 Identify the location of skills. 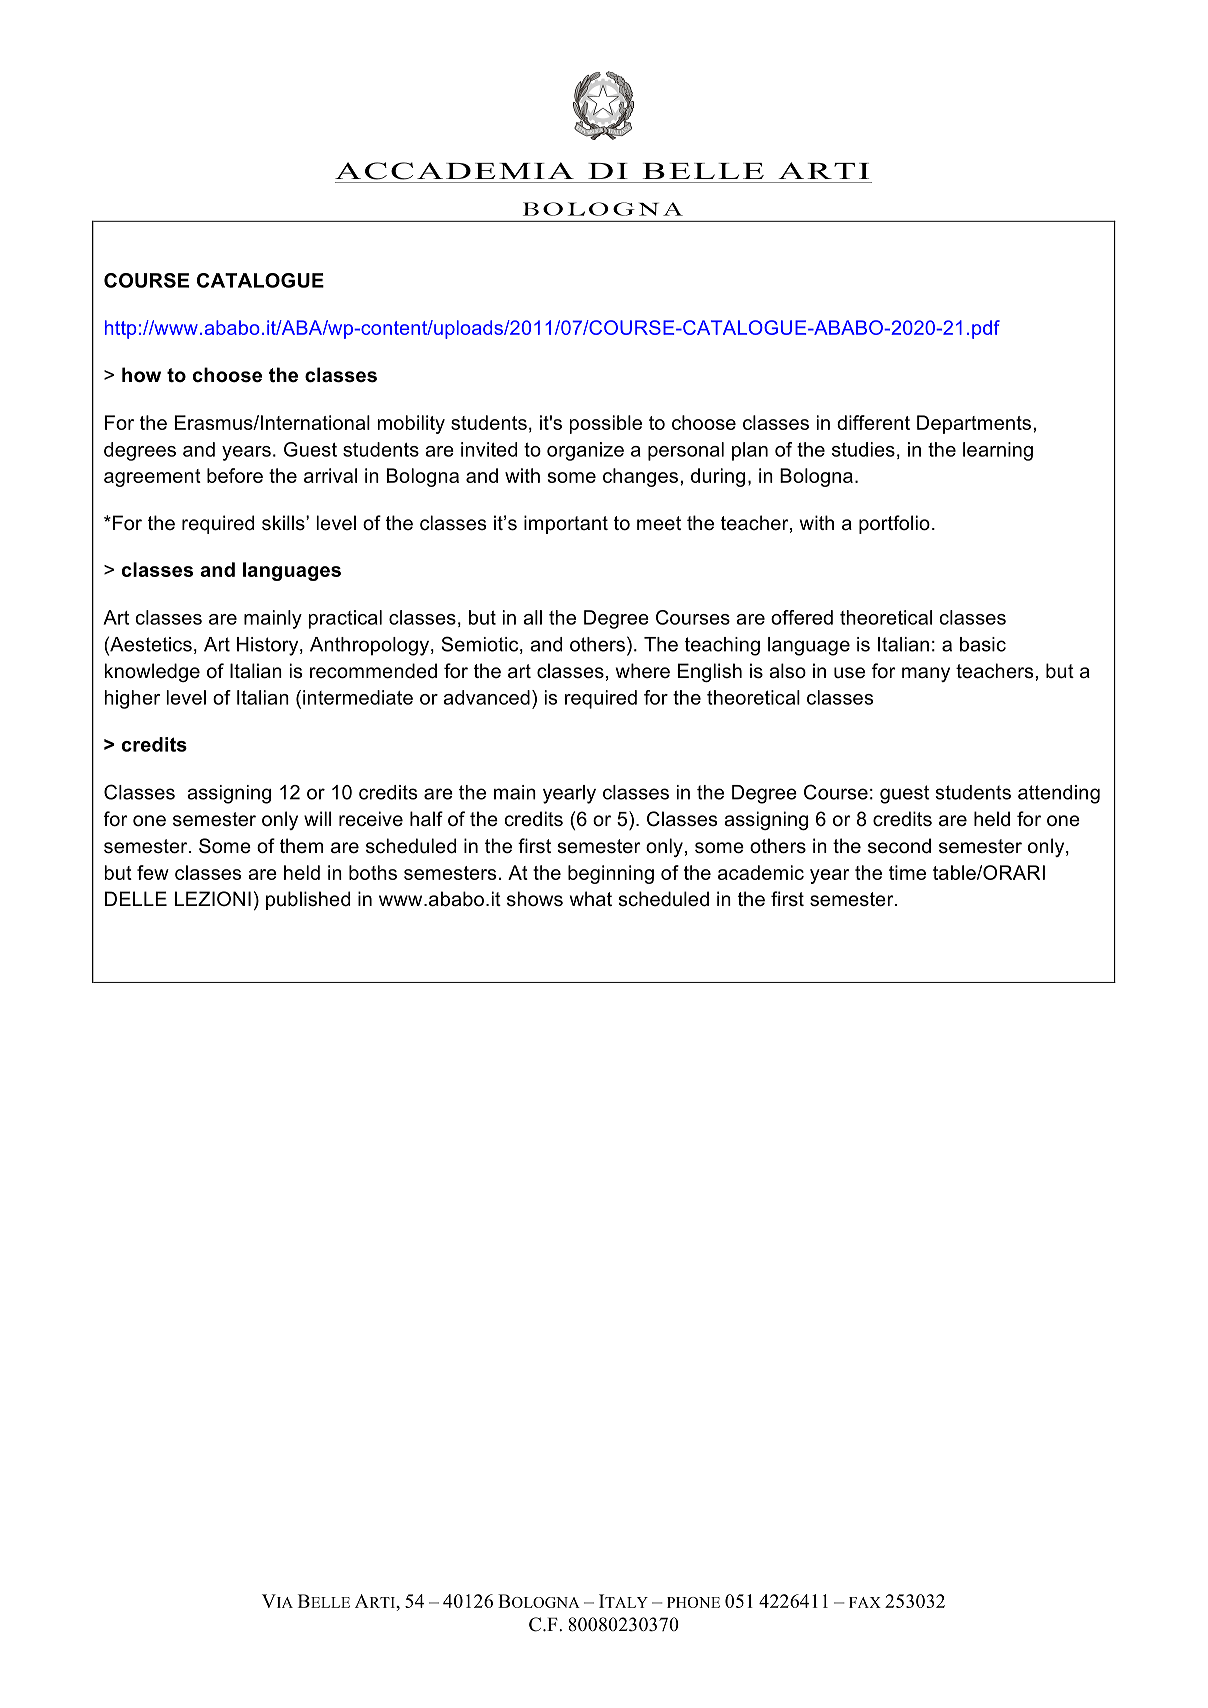
(284, 523).
